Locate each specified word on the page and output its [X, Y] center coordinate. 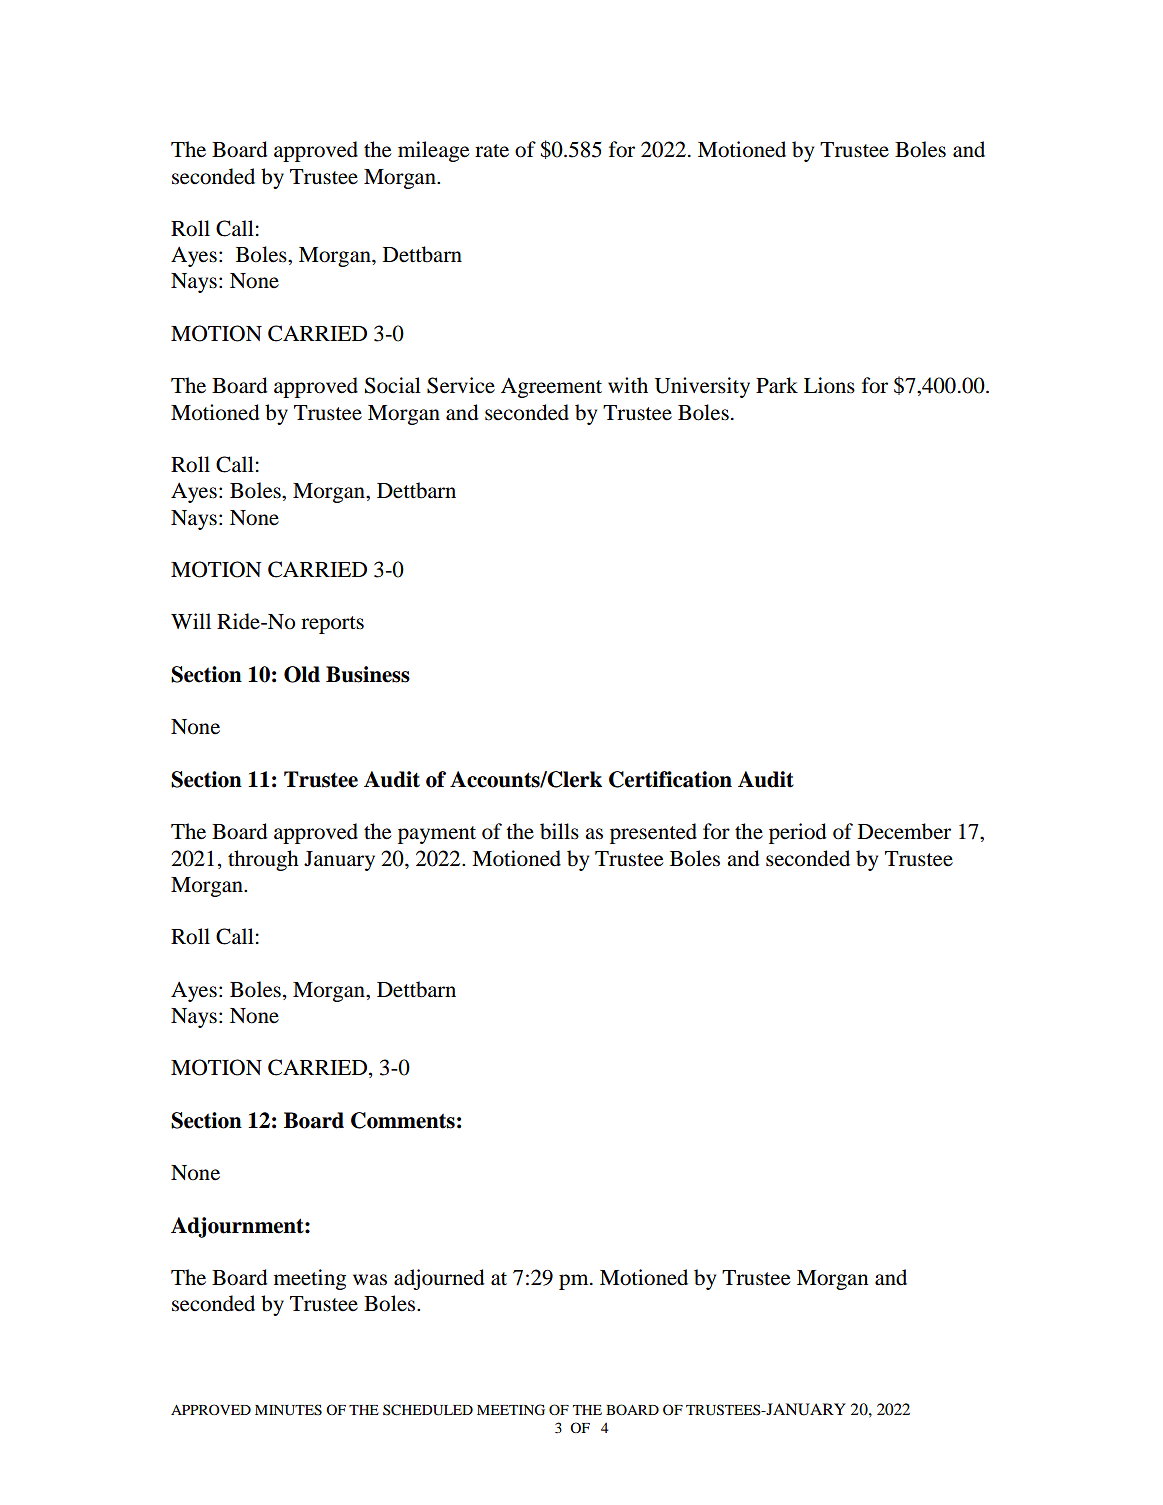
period [798, 833]
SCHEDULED [428, 1410]
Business [368, 674]
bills [559, 831]
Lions [829, 385]
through [263, 860]
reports [332, 625]
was [370, 1280]
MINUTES [288, 1410]
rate [492, 151]
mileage [433, 151]
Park [777, 385]
